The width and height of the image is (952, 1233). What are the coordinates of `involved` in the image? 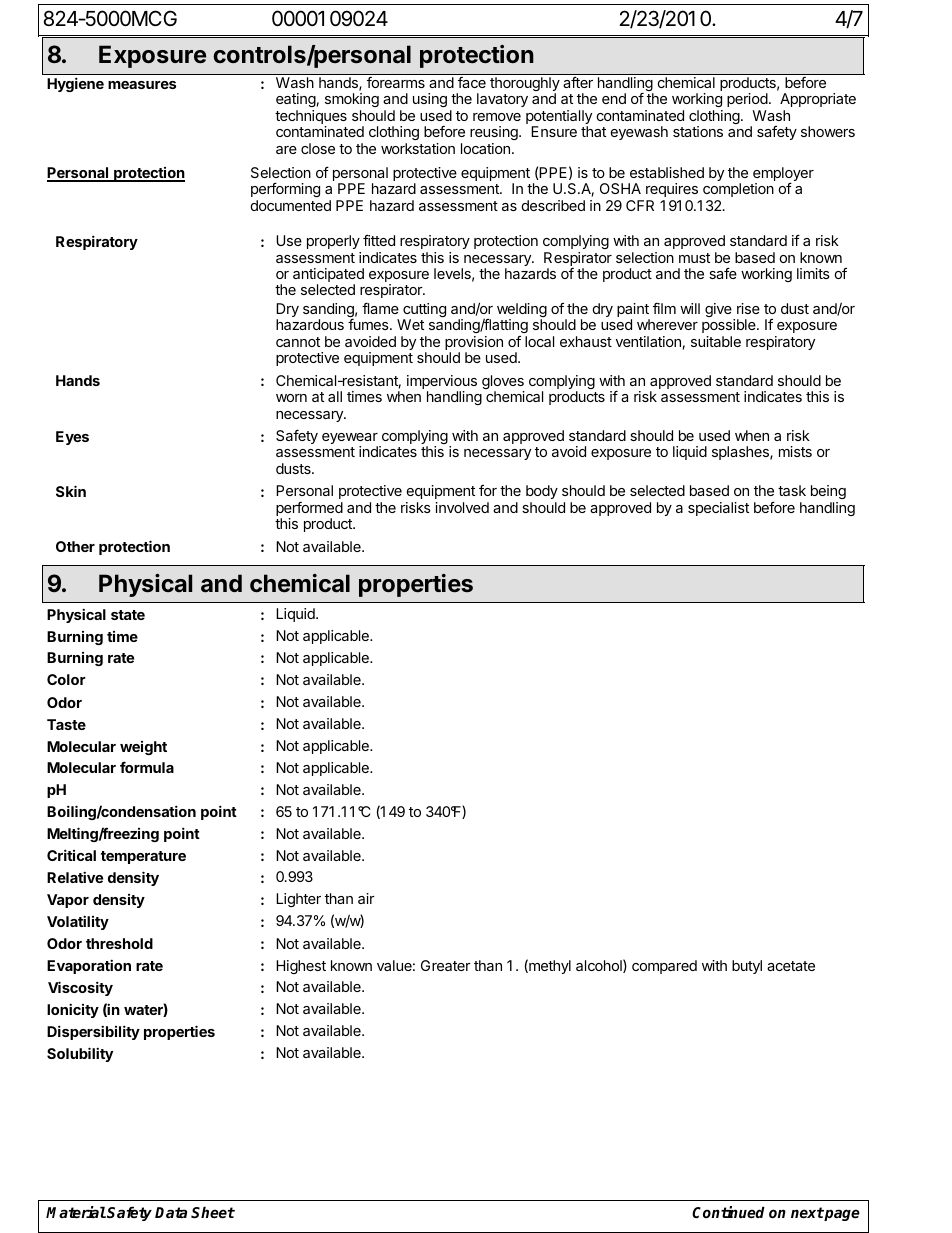 It's located at (462, 507).
